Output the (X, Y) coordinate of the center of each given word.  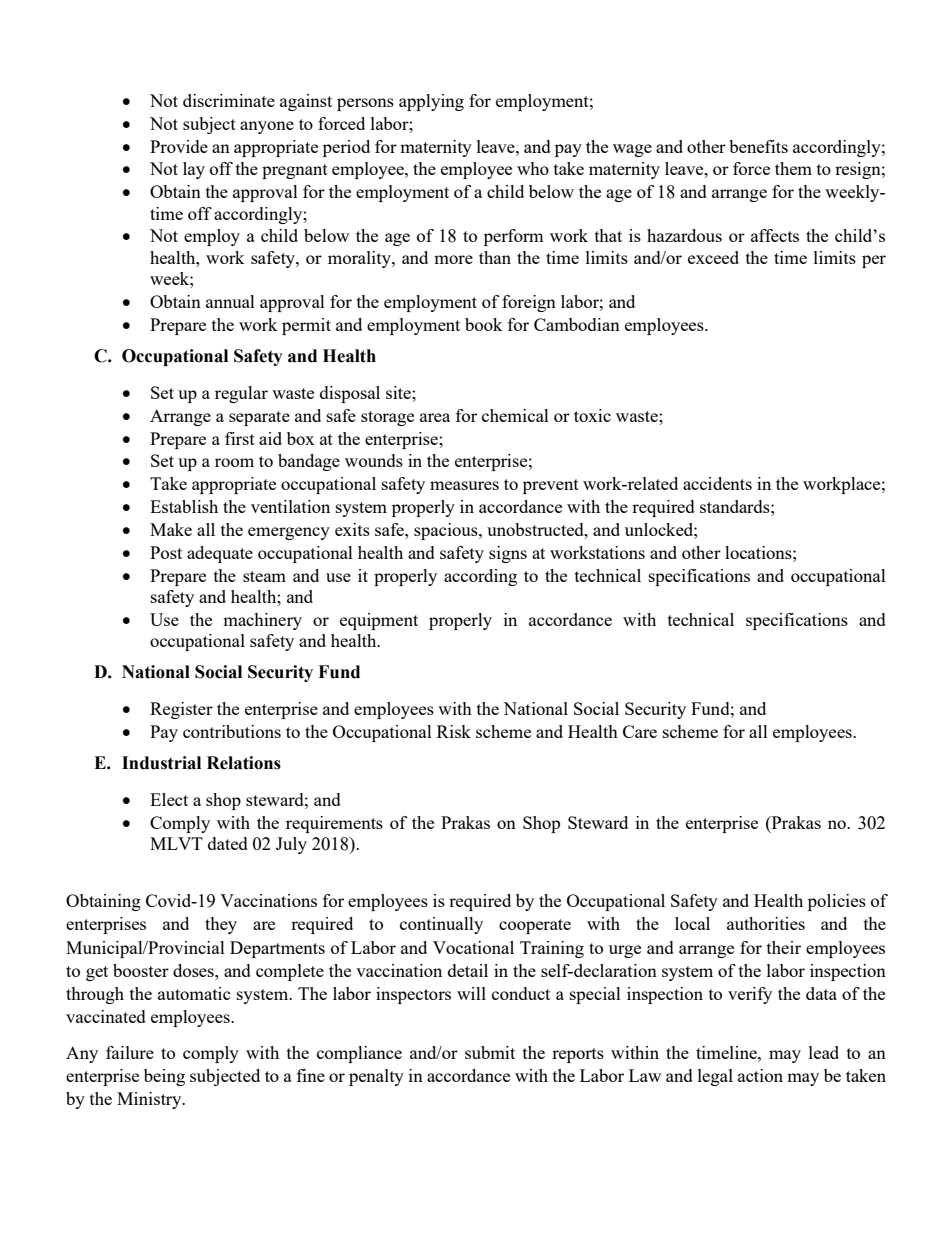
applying (431, 102)
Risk (454, 731)
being (164, 1077)
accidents (717, 483)
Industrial (161, 763)
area (435, 417)
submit (490, 1052)
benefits (758, 146)
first (240, 438)
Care (640, 731)
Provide (179, 146)
